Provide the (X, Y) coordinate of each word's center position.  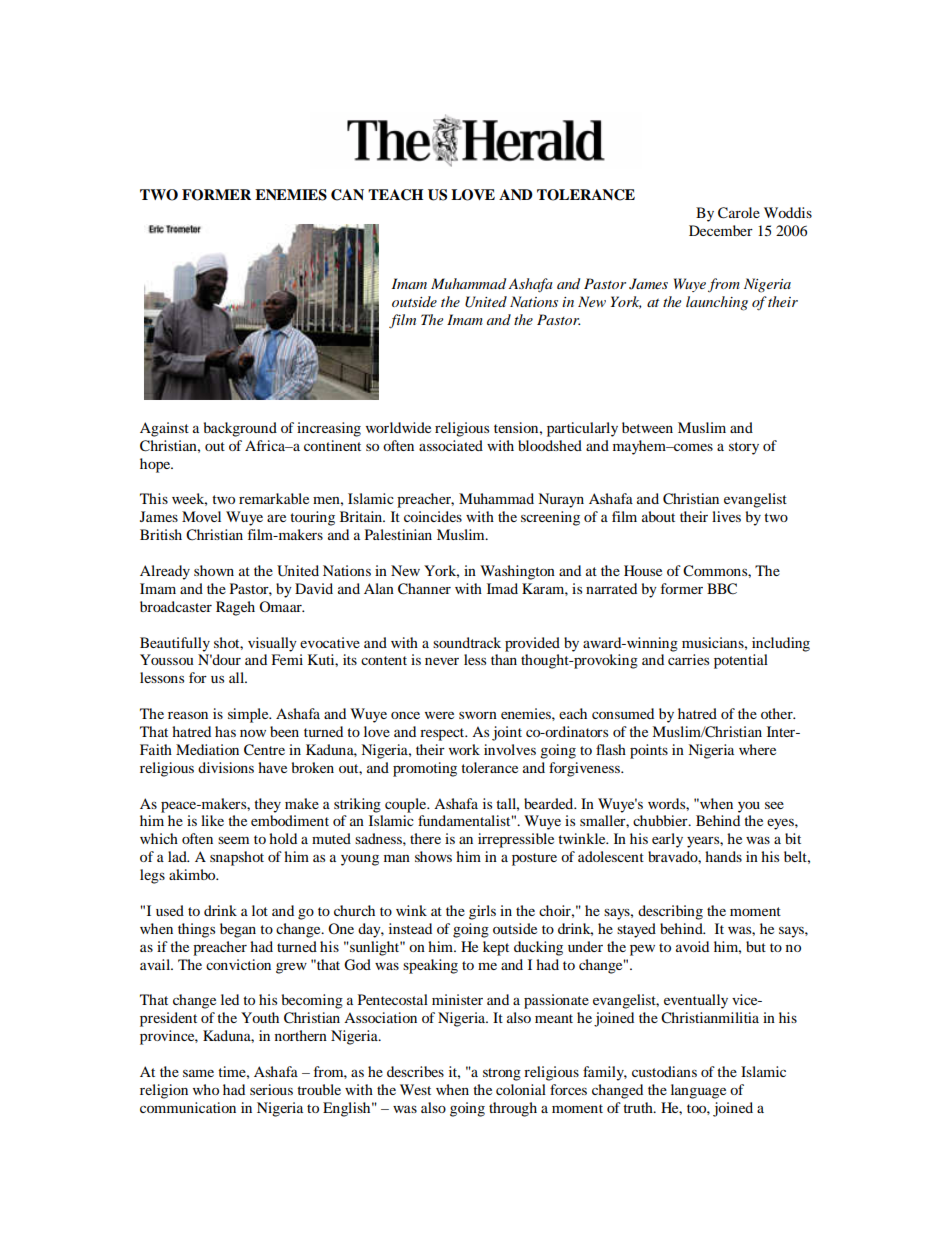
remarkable (274, 498)
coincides (433, 516)
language (698, 1091)
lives (726, 516)
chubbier (661, 820)
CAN (347, 195)
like (212, 820)
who (206, 1089)
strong (502, 1074)
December (721, 230)
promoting (425, 769)
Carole (739, 213)
